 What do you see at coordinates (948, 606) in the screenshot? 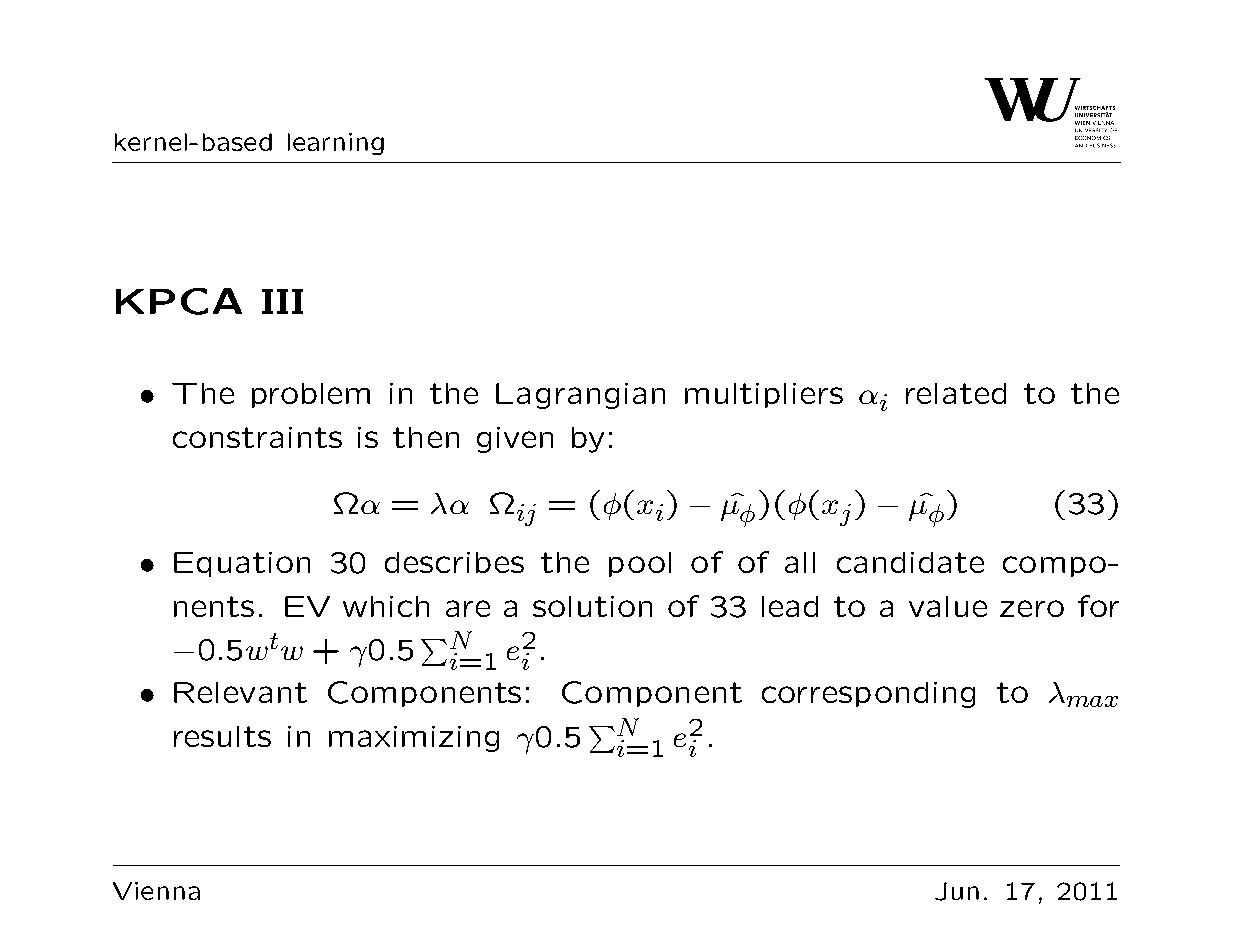
I see `value` at bounding box center [948, 606].
